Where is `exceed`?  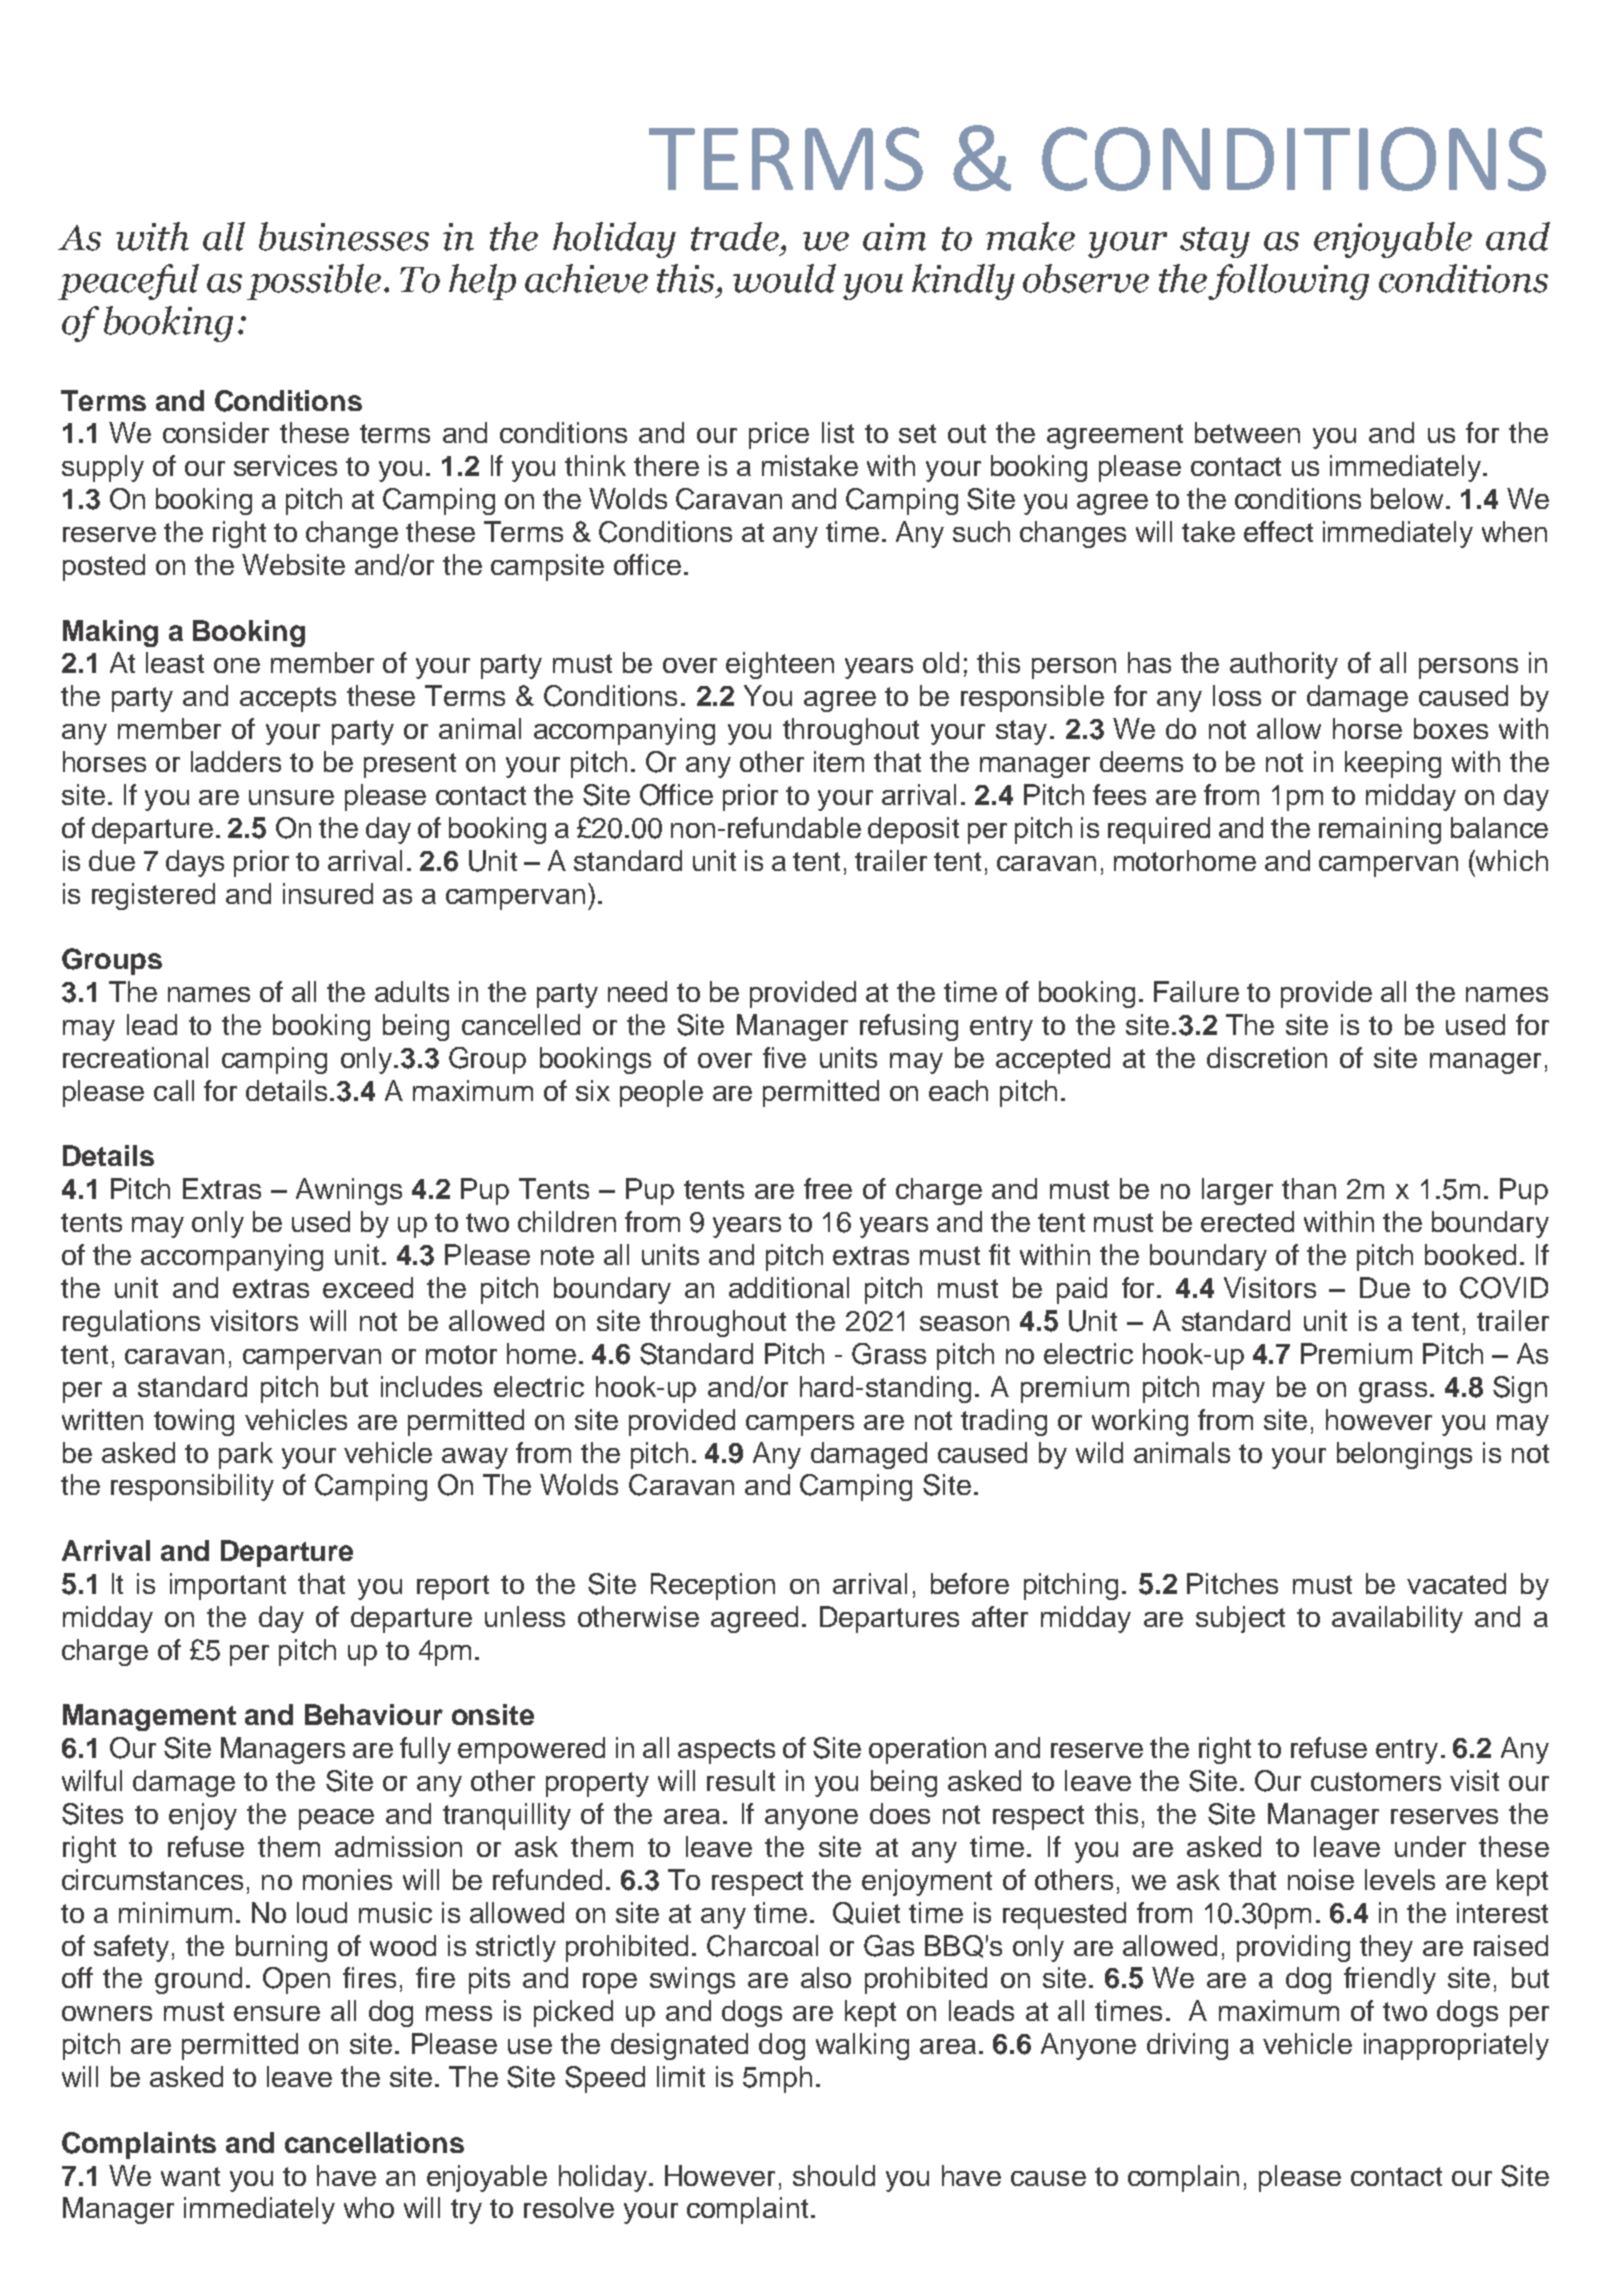 exceed is located at coordinates (368, 1287).
